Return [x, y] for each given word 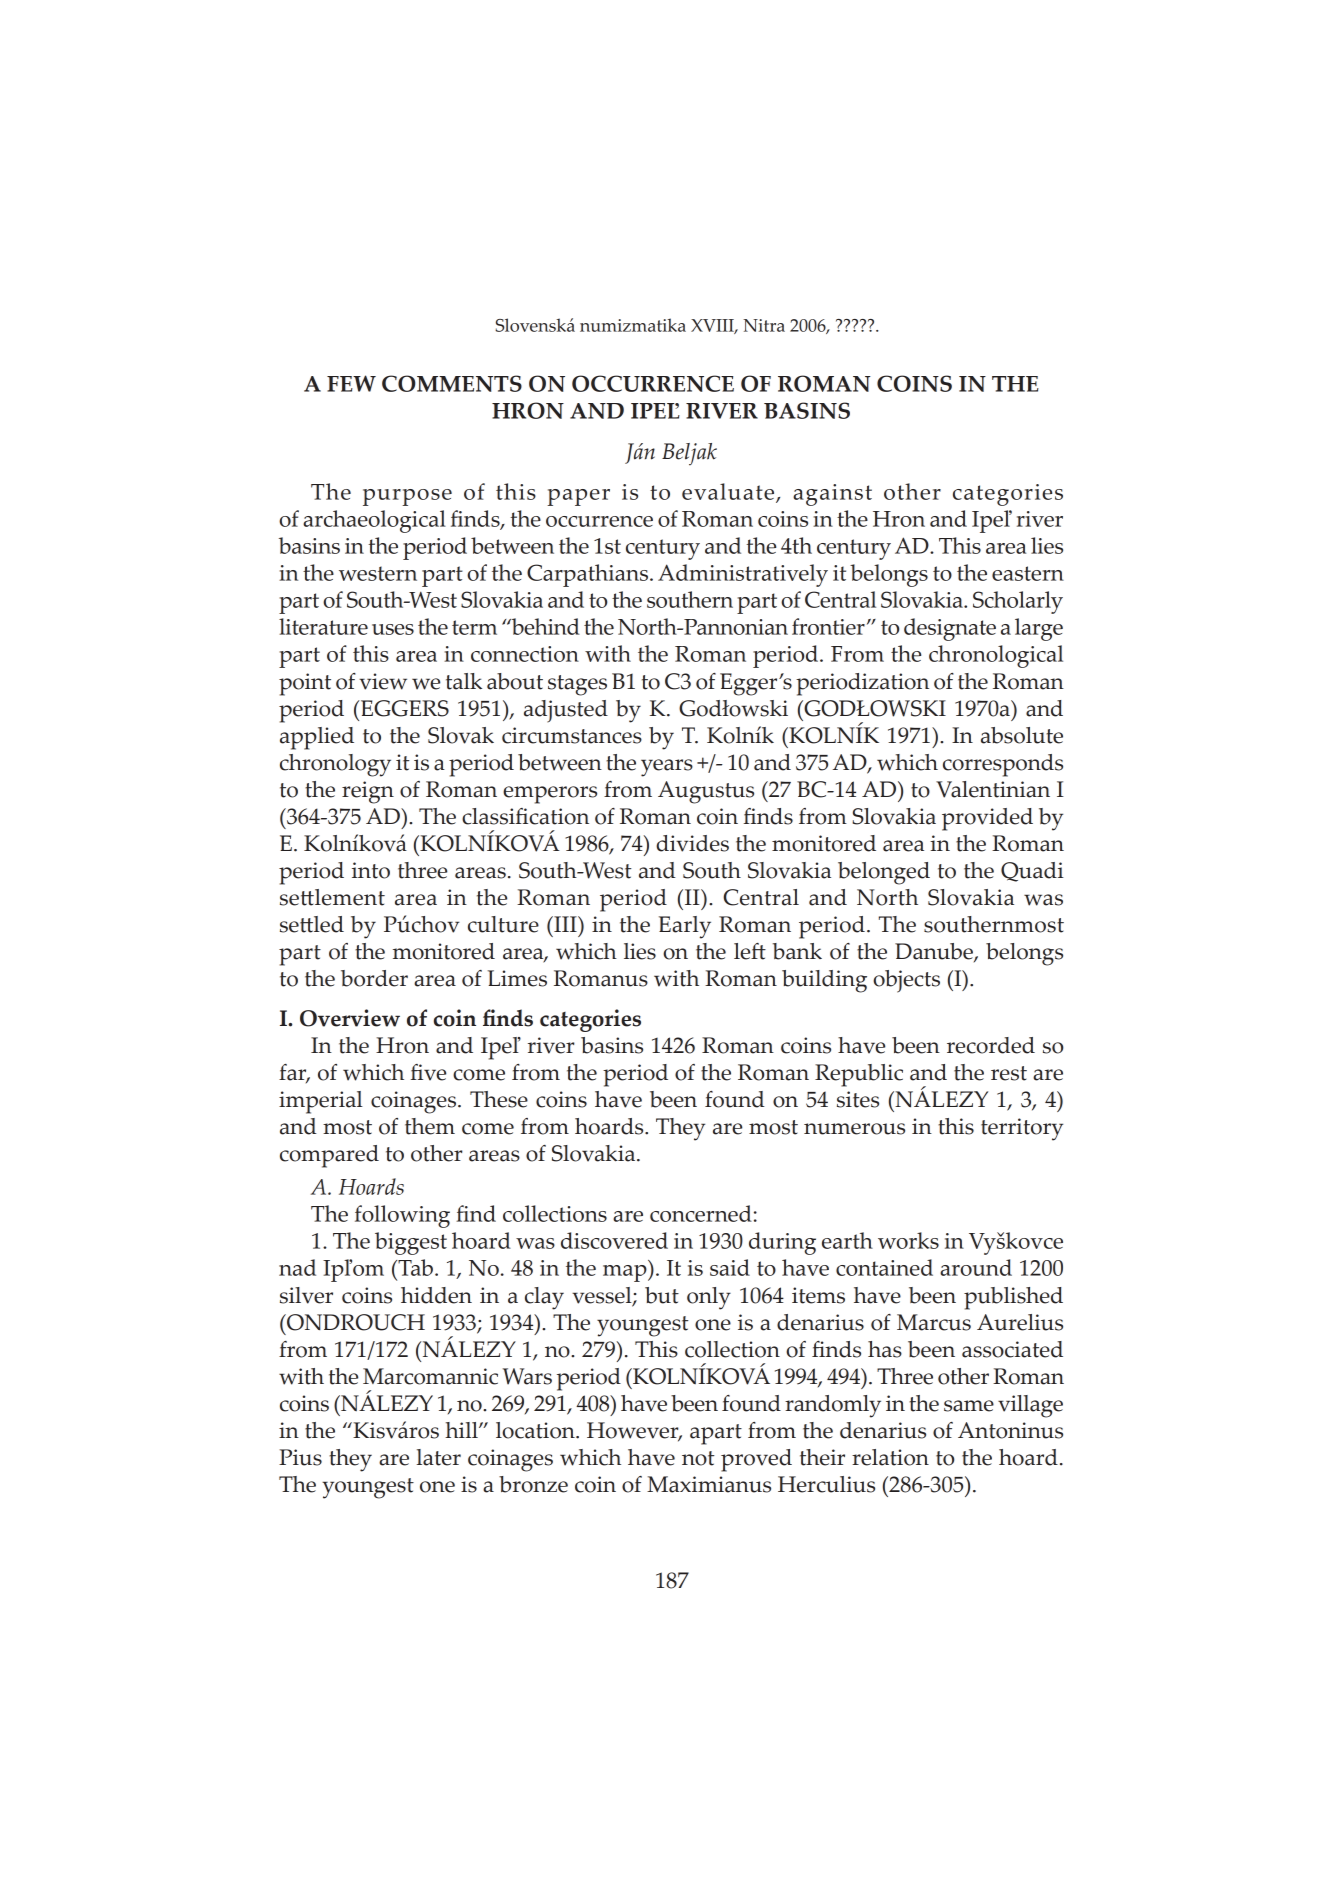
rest [1009, 1073]
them [430, 1126]
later [439, 1457]
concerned [701, 1213]
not [698, 1458]
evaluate [729, 493]
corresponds [1003, 765]
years [667, 768]
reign [368, 792]
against [832, 495]
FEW [351, 383]
